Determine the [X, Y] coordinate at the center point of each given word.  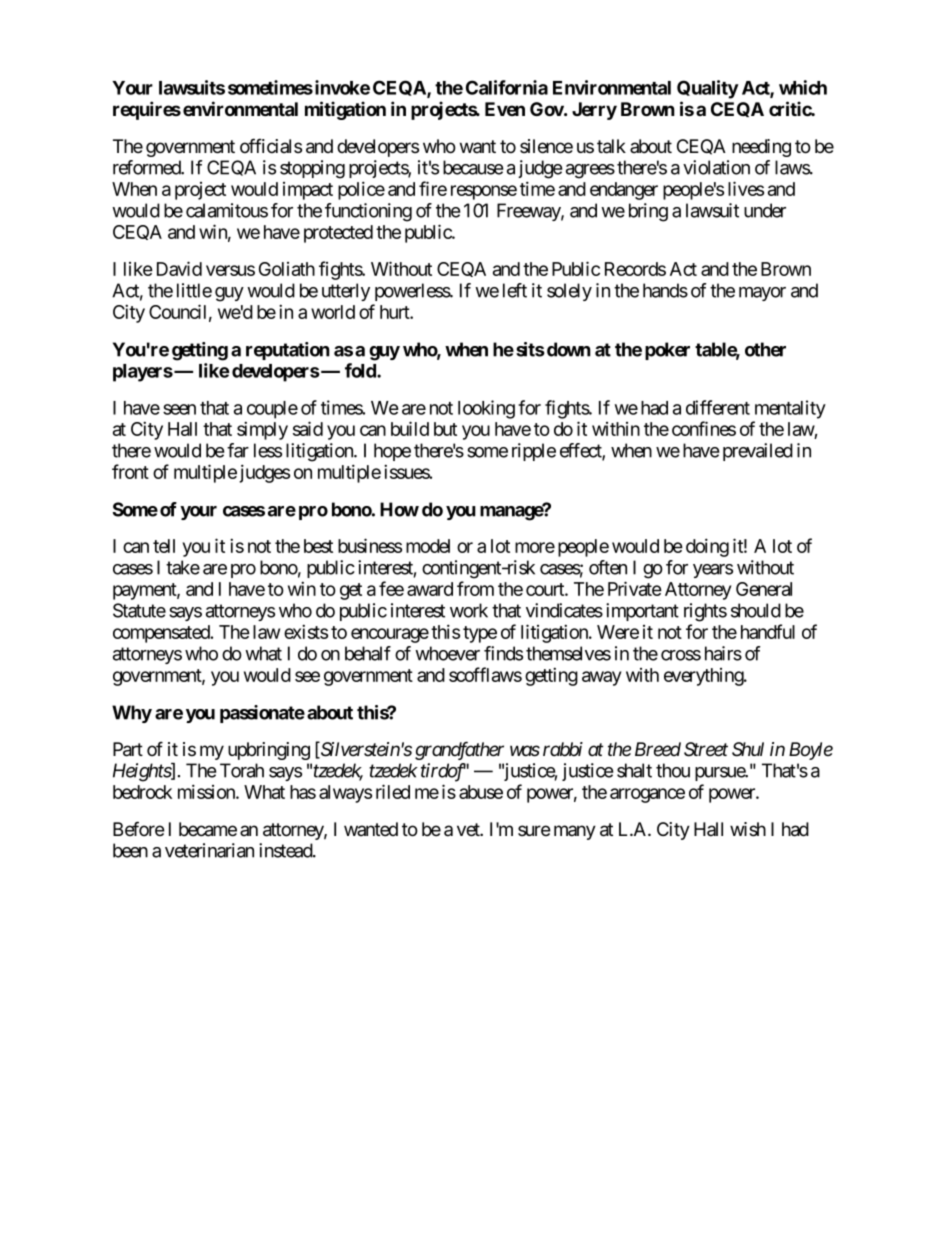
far [238, 450]
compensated [162, 634]
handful [768, 631]
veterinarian [209, 850]
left [515, 290]
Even [505, 109]
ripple [534, 452]
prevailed [758, 452]
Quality [708, 89]
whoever [447, 653]
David [179, 268]
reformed [147, 167]
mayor [762, 294]
